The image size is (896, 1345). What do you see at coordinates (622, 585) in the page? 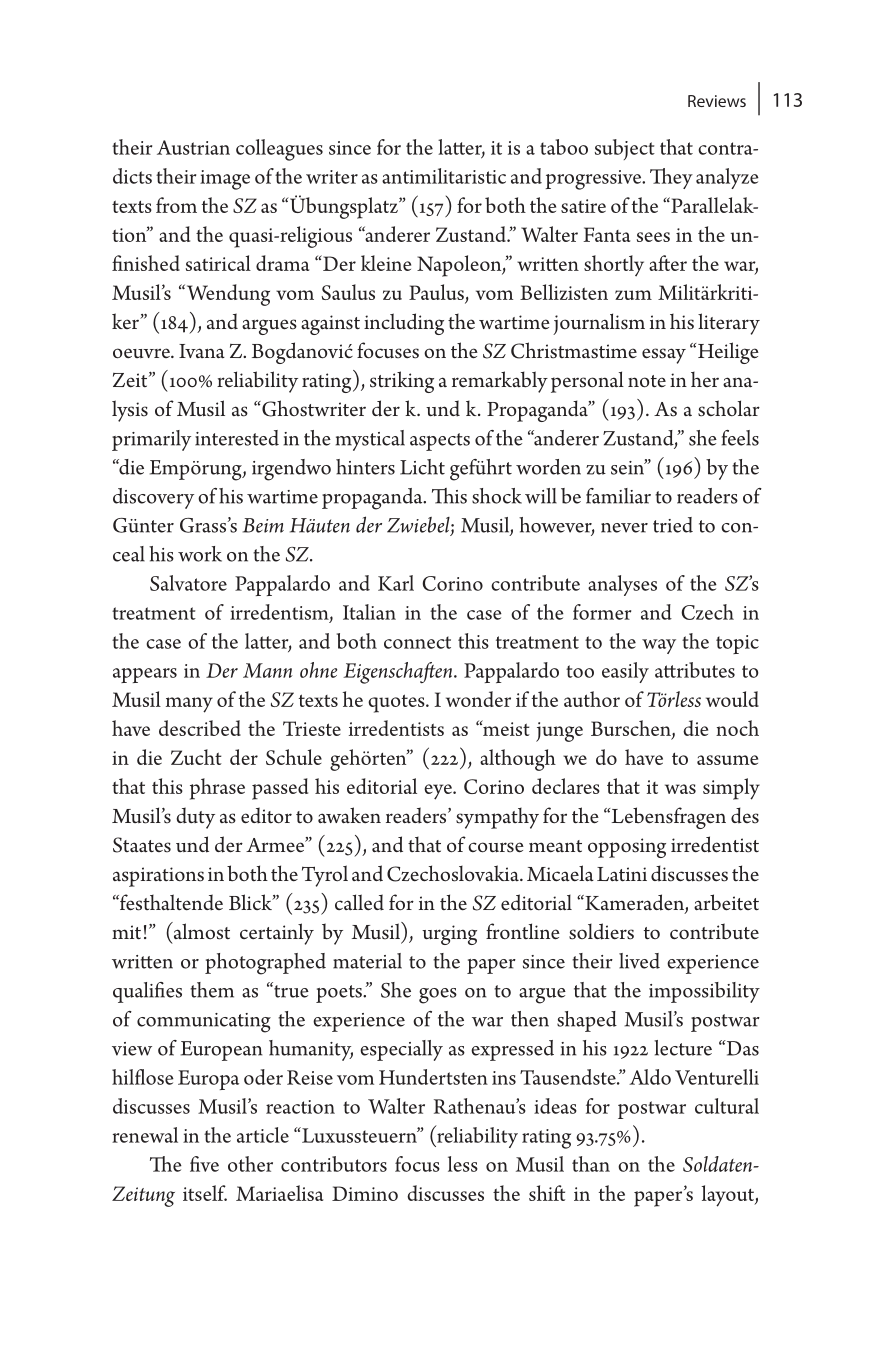
I see `analyses` at bounding box center [622, 585].
